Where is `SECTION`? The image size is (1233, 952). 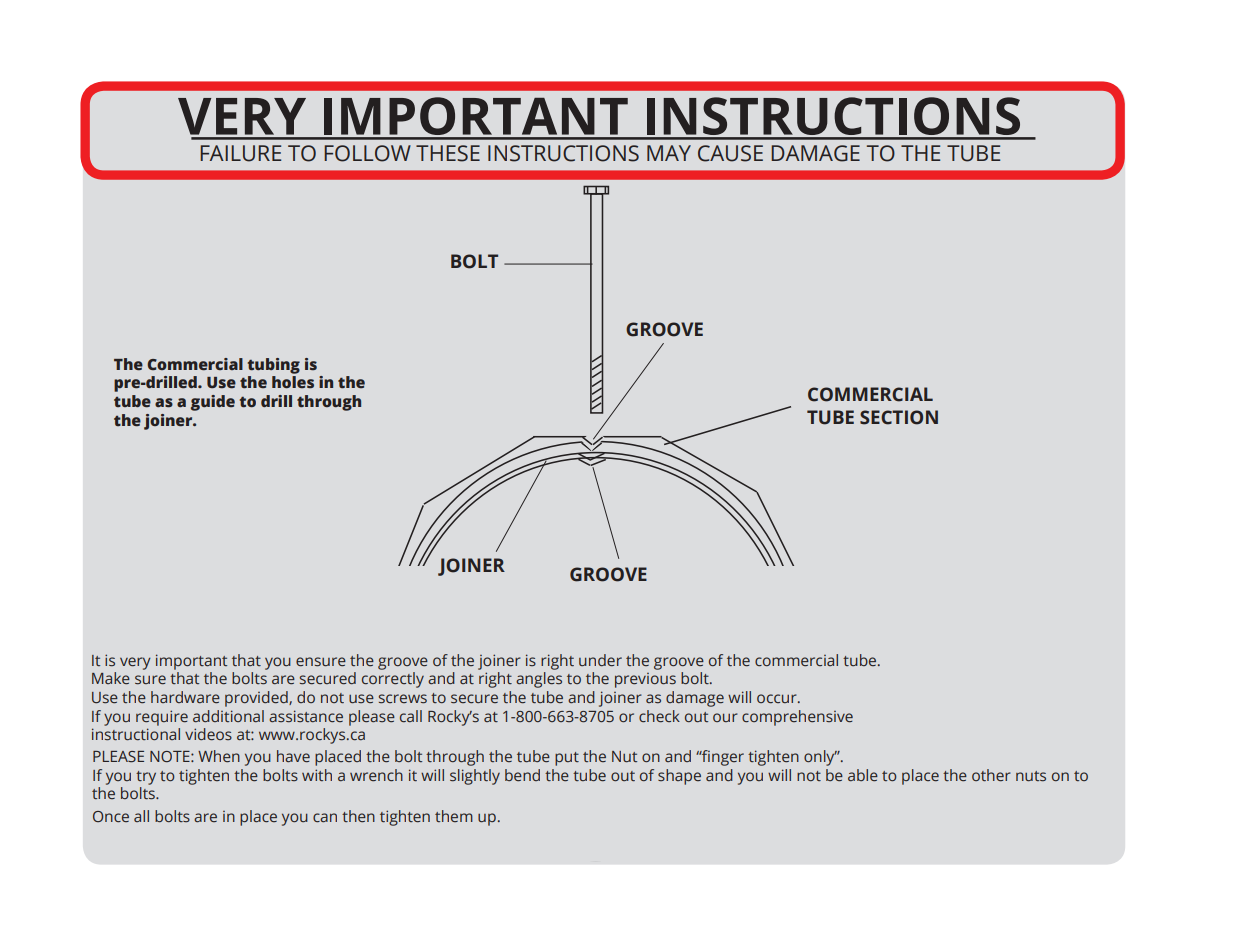 SECTION is located at coordinates (899, 417).
